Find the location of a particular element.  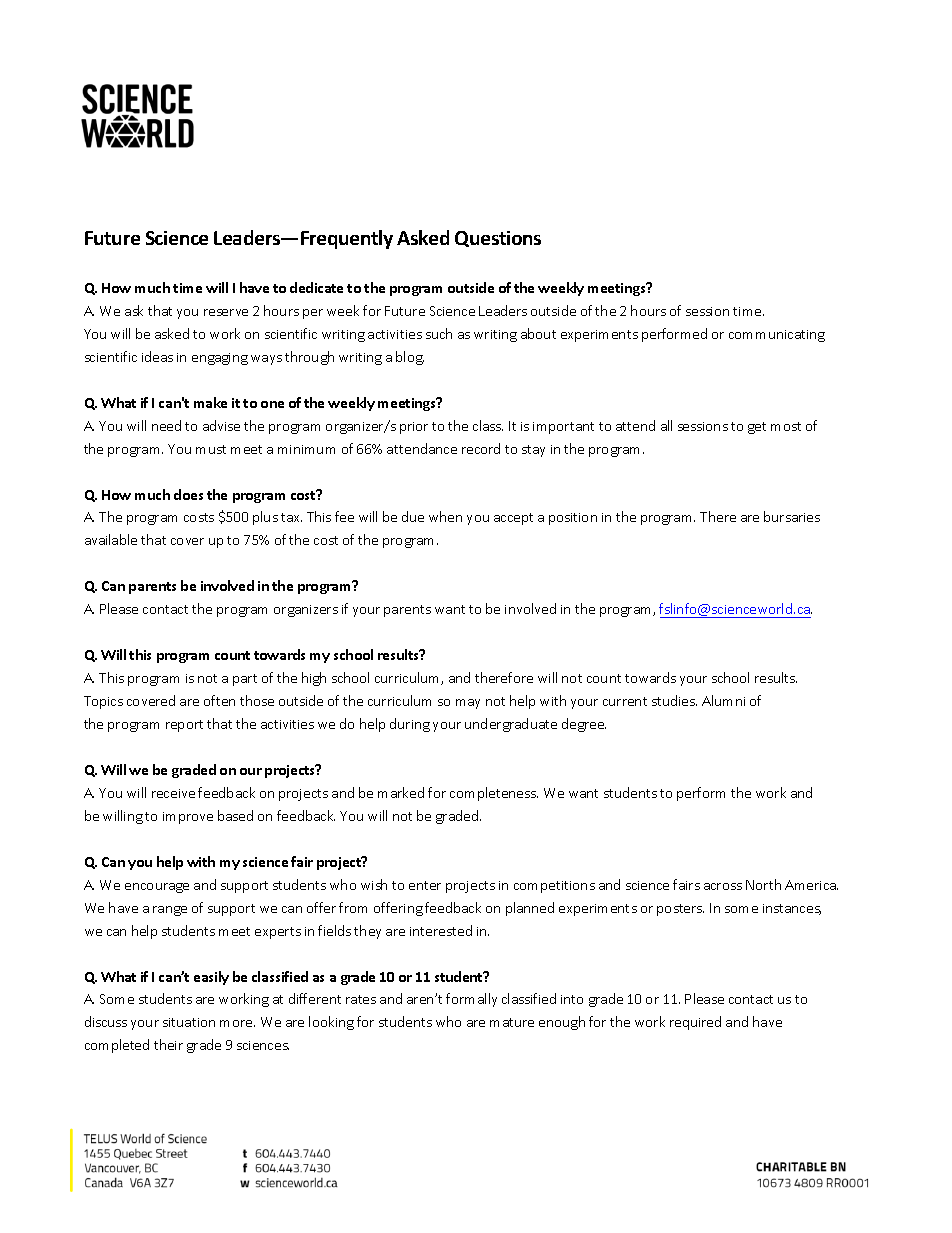

get is located at coordinates (757, 428).
